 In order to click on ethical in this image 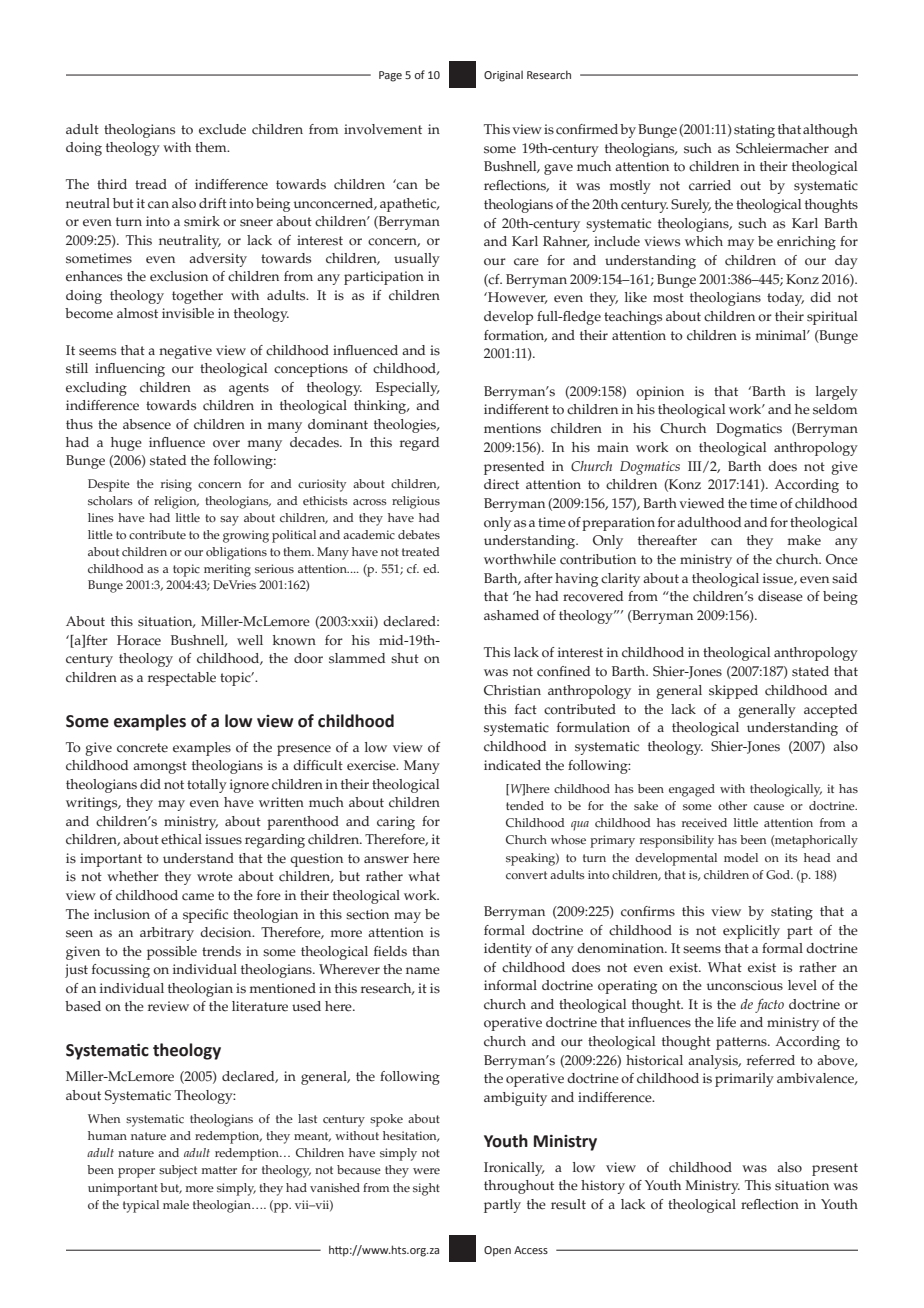, I will do `click(181, 839)`.
